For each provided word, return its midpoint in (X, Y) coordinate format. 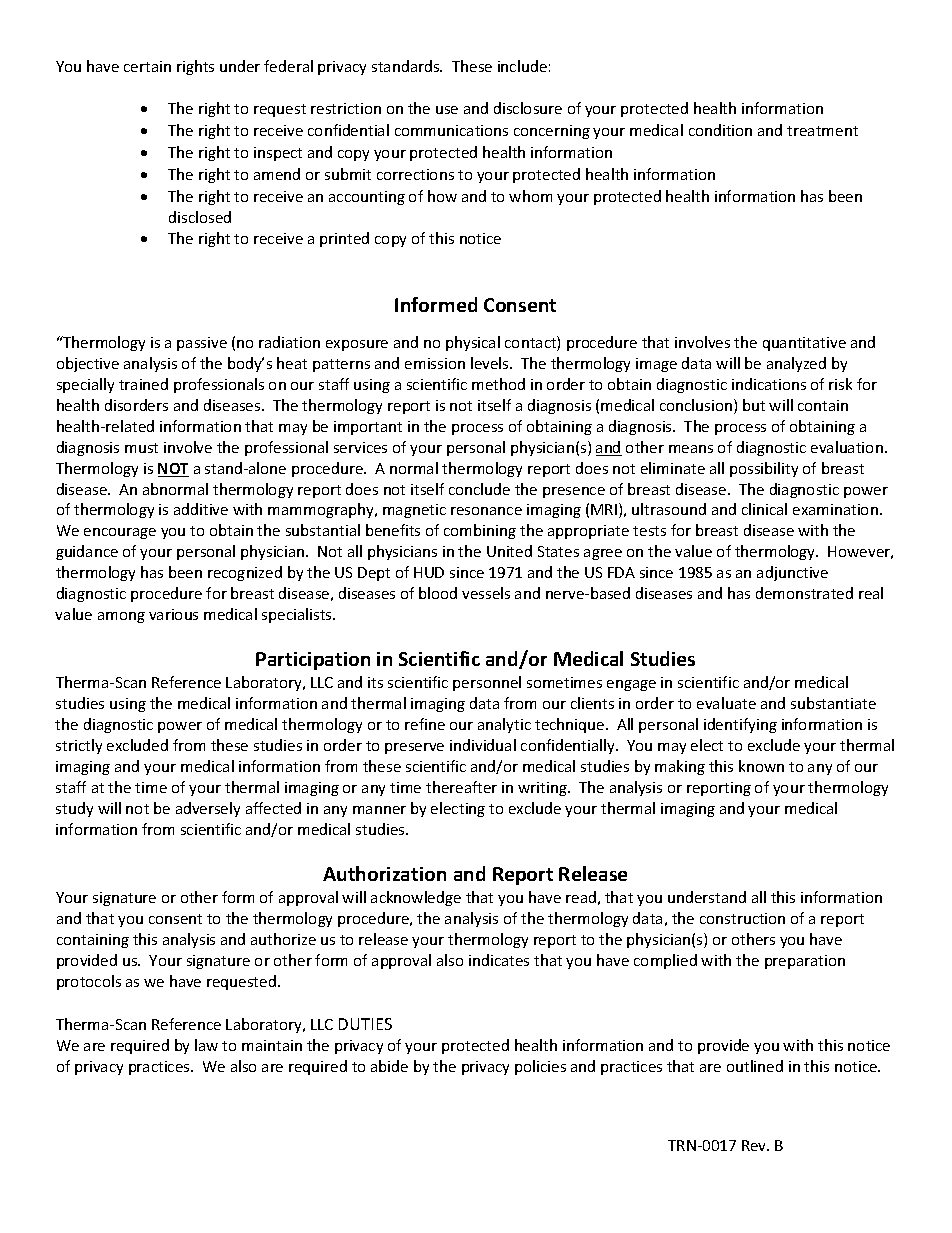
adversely (208, 809)
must (141, 448)
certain (147, 66)
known (761, 766)
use (447, 110)
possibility (764, 469)
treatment (822, 131)
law (206, 1045)
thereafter (461, 787)
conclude (479, 489)
